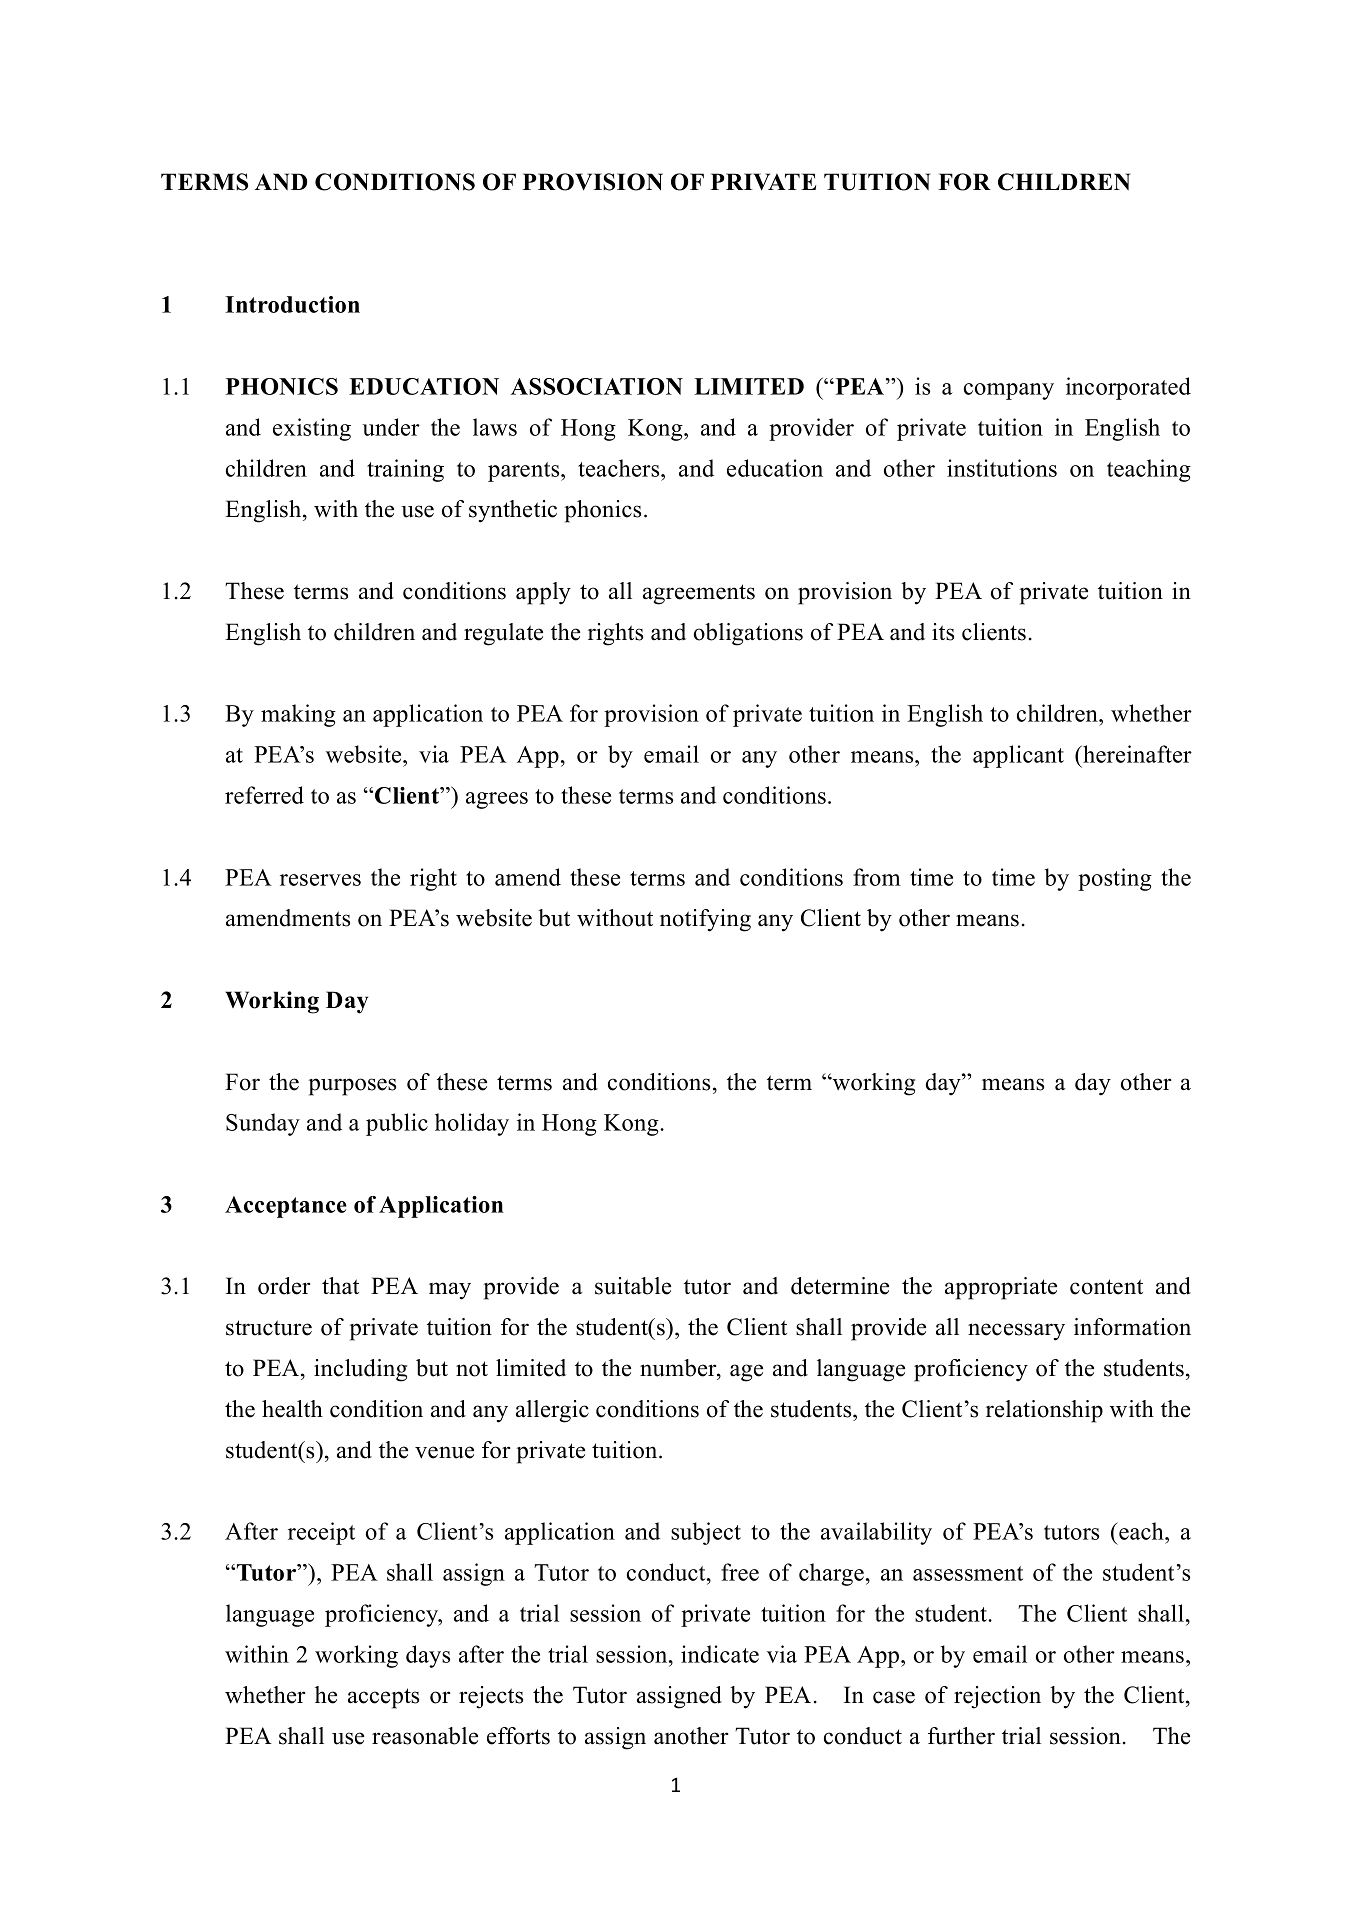  Describe the element at coordinates (292, 304) in the screenshot. I see `Introduction` at that location.
